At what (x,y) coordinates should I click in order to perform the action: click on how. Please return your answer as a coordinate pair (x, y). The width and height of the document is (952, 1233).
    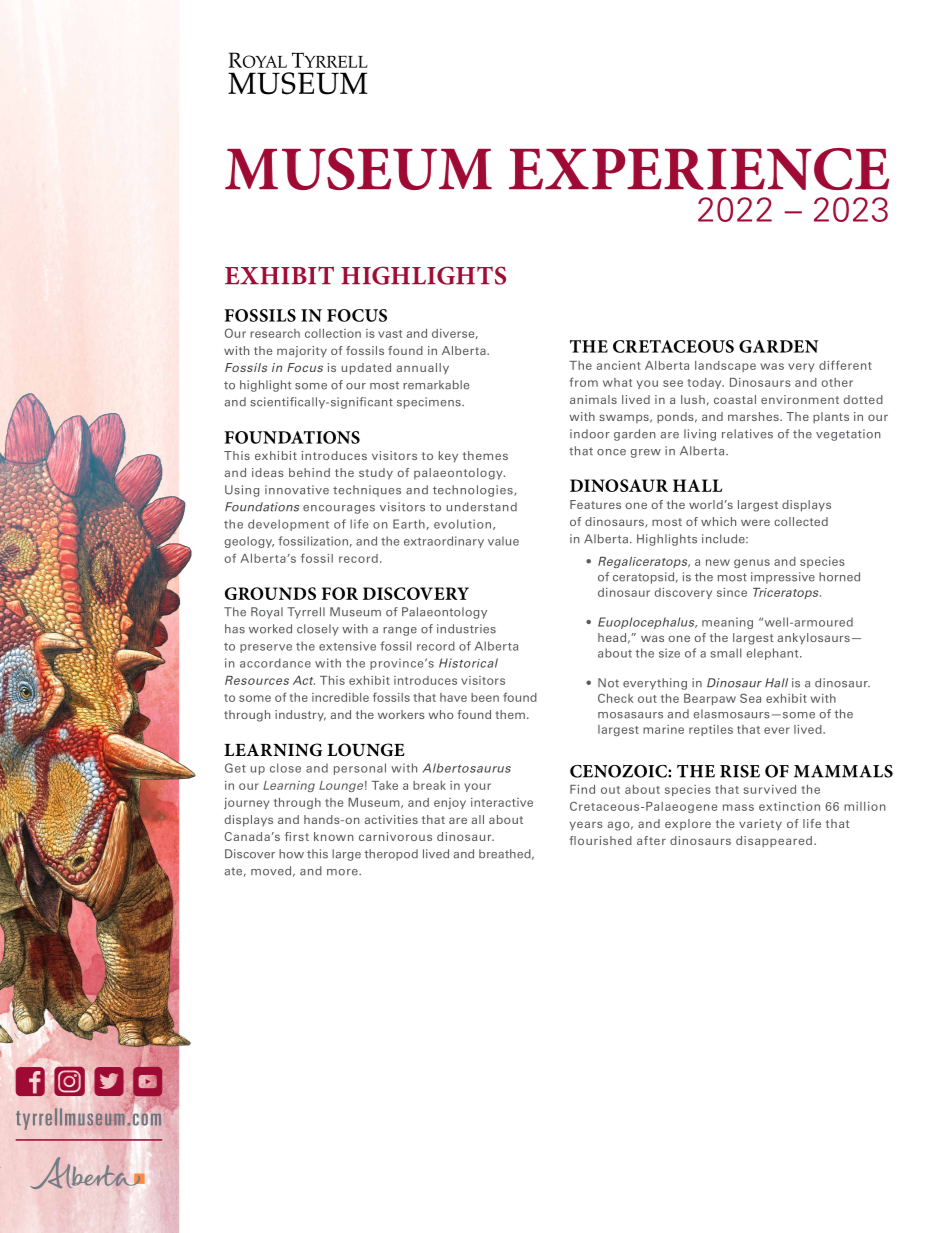
    Looking at the image, I should click on (291, 854).
